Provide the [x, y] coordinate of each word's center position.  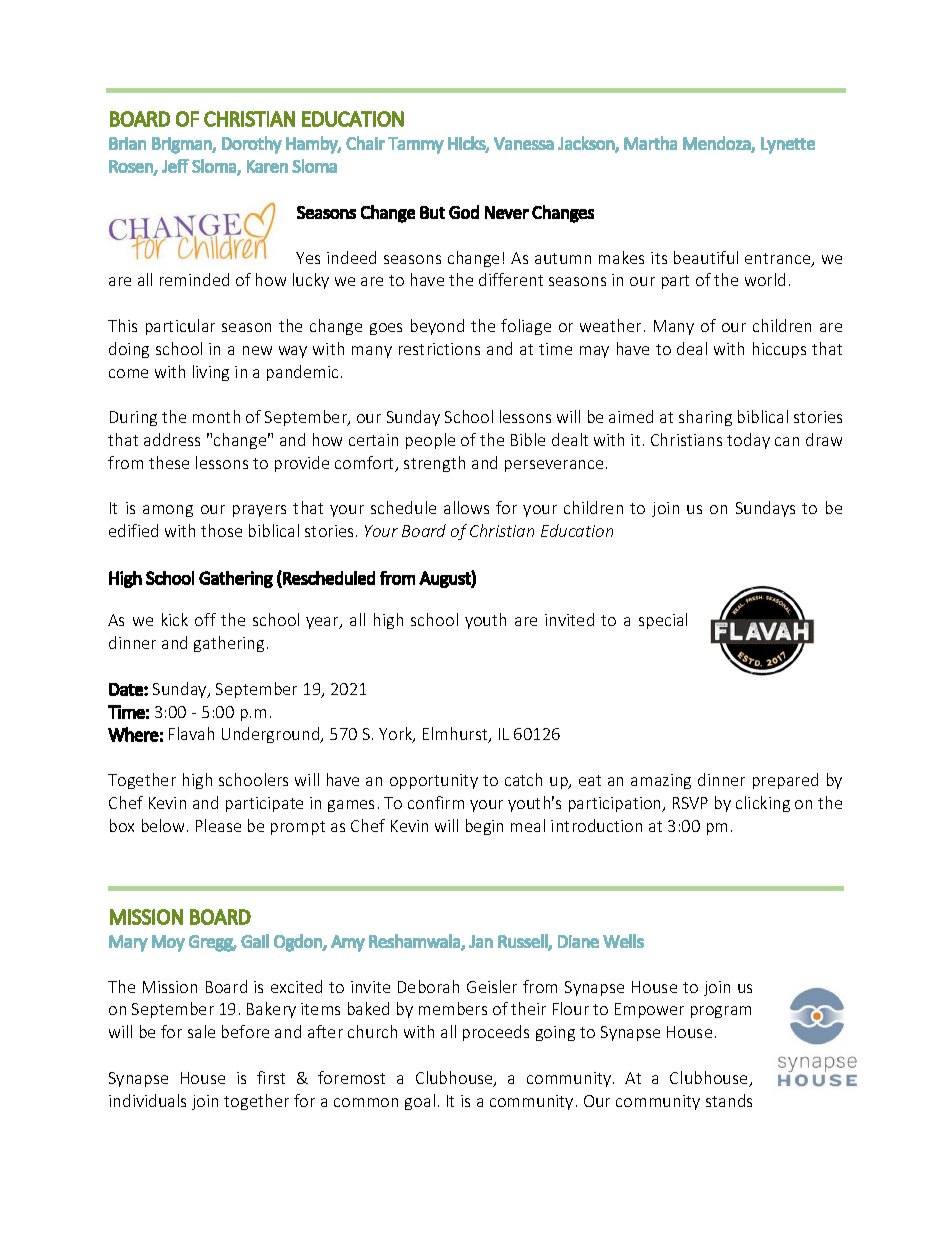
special [663, 621]
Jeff [175, 166]
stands [729, 1100]
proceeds [496, 1033]
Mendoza [717, 144]
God [464, 212]
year [323, 623]
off [205, 619]
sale [201, 1031]
